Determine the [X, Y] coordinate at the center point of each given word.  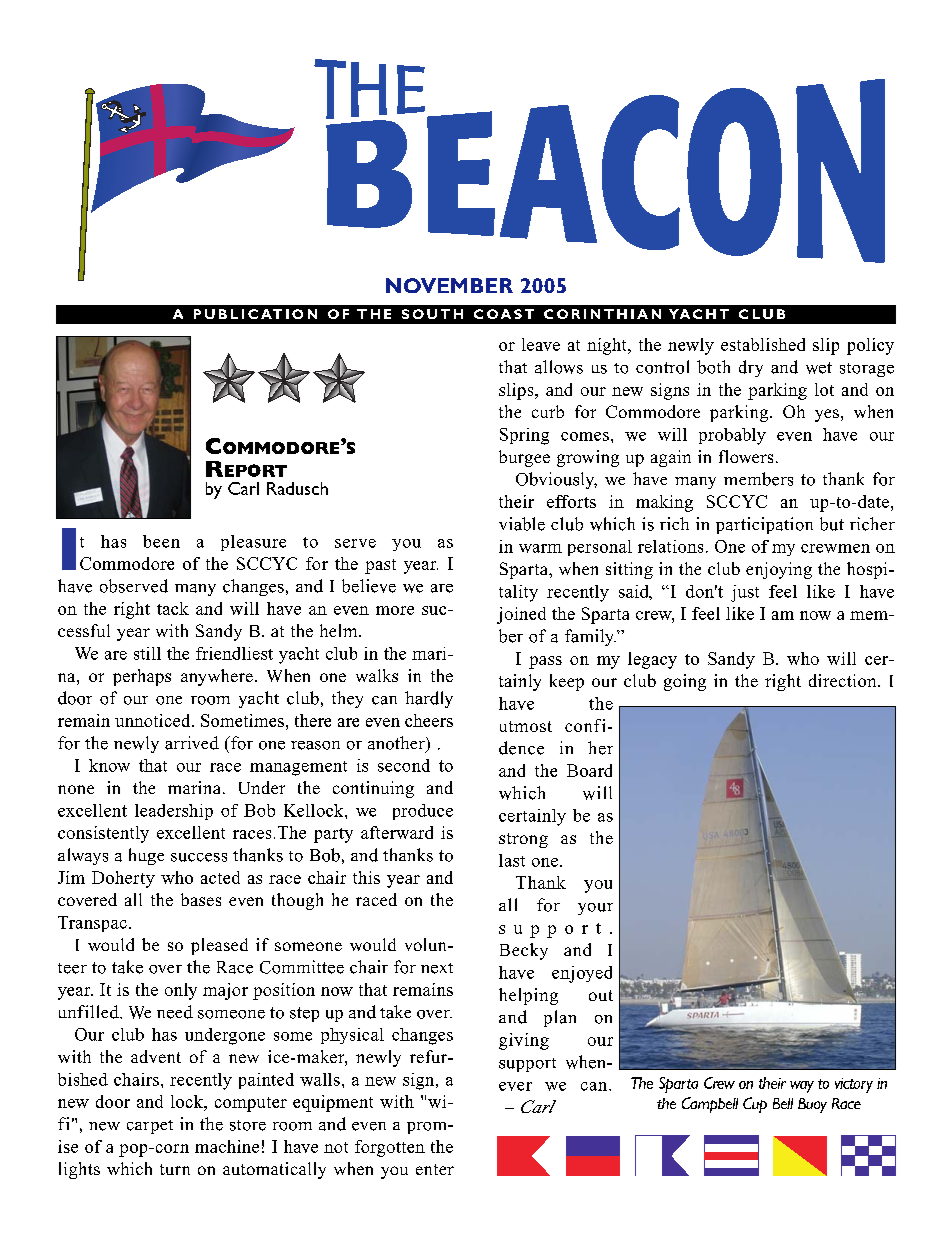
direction [844, 680]
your [595, 909]
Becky [524, 951]
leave [541, 344]
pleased [219, 946]
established [763, 344]
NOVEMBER [449, 285]
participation [764, 525]
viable [522, 524]
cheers [429, 720]
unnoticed [154, 720]
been [161, 541]
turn [175, 1169]
